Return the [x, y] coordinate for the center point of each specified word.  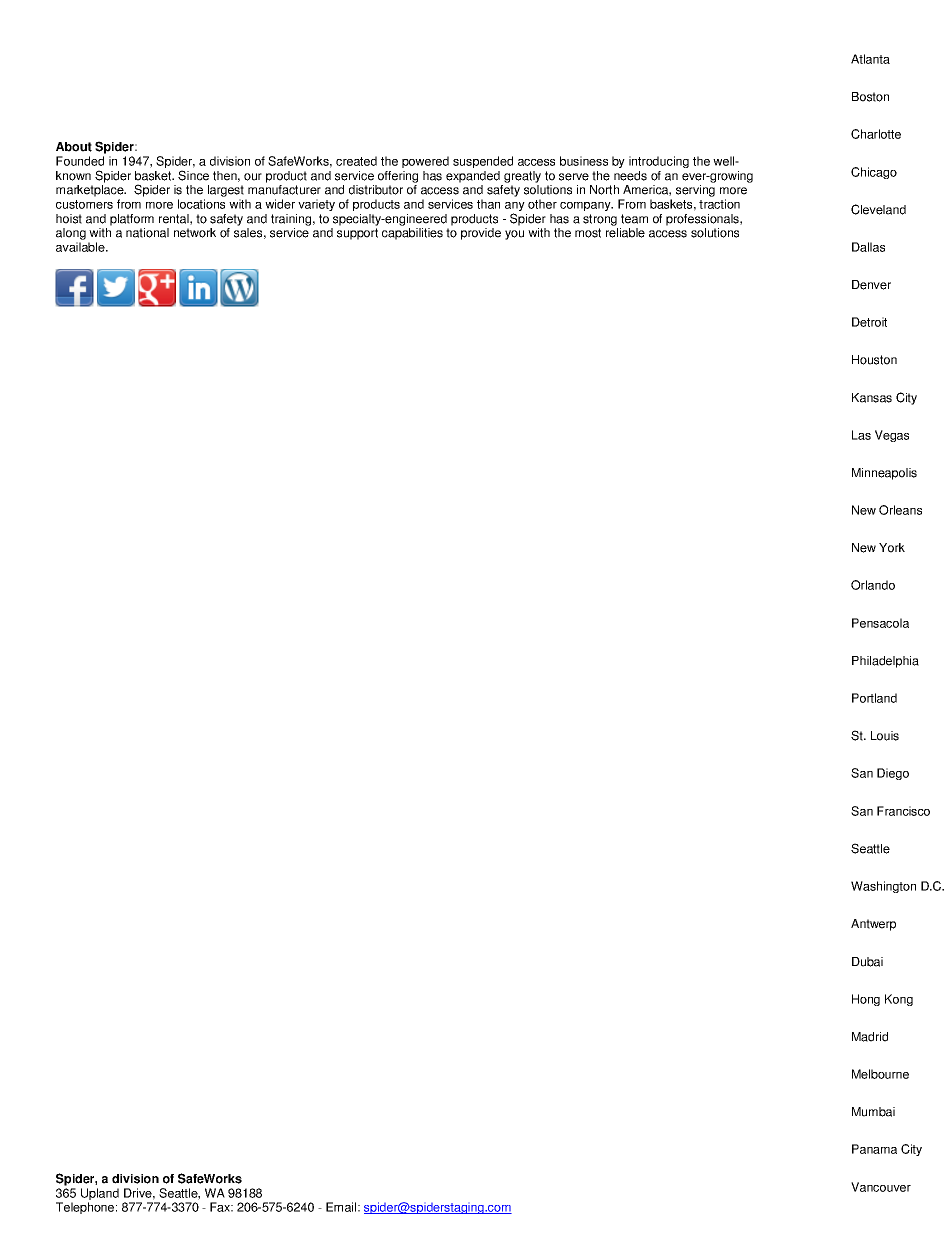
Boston [870, 97]
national [147, 233]
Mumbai [873, 1112]
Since [193, 175]
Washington [883, 887]
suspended [483, 162]
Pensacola [880, 623]
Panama [874, 1149]
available [81, 247]
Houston [874, 360]
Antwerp [873, 925]
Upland [100, 1195]
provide [481, 234]
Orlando [873, 585]
